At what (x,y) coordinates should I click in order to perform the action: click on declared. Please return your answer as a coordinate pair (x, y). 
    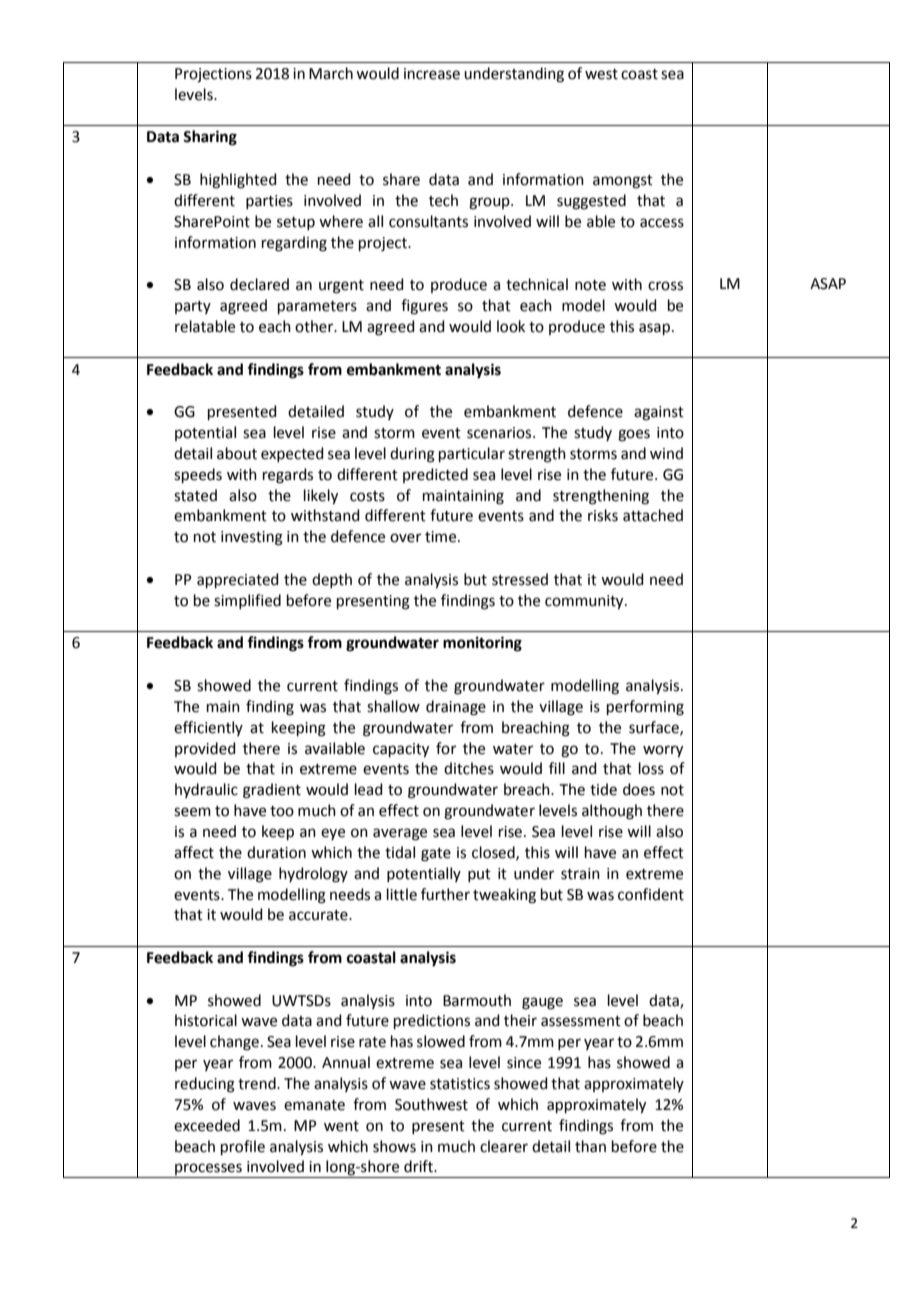
    Looking at the image, I should click on (259, 284).
